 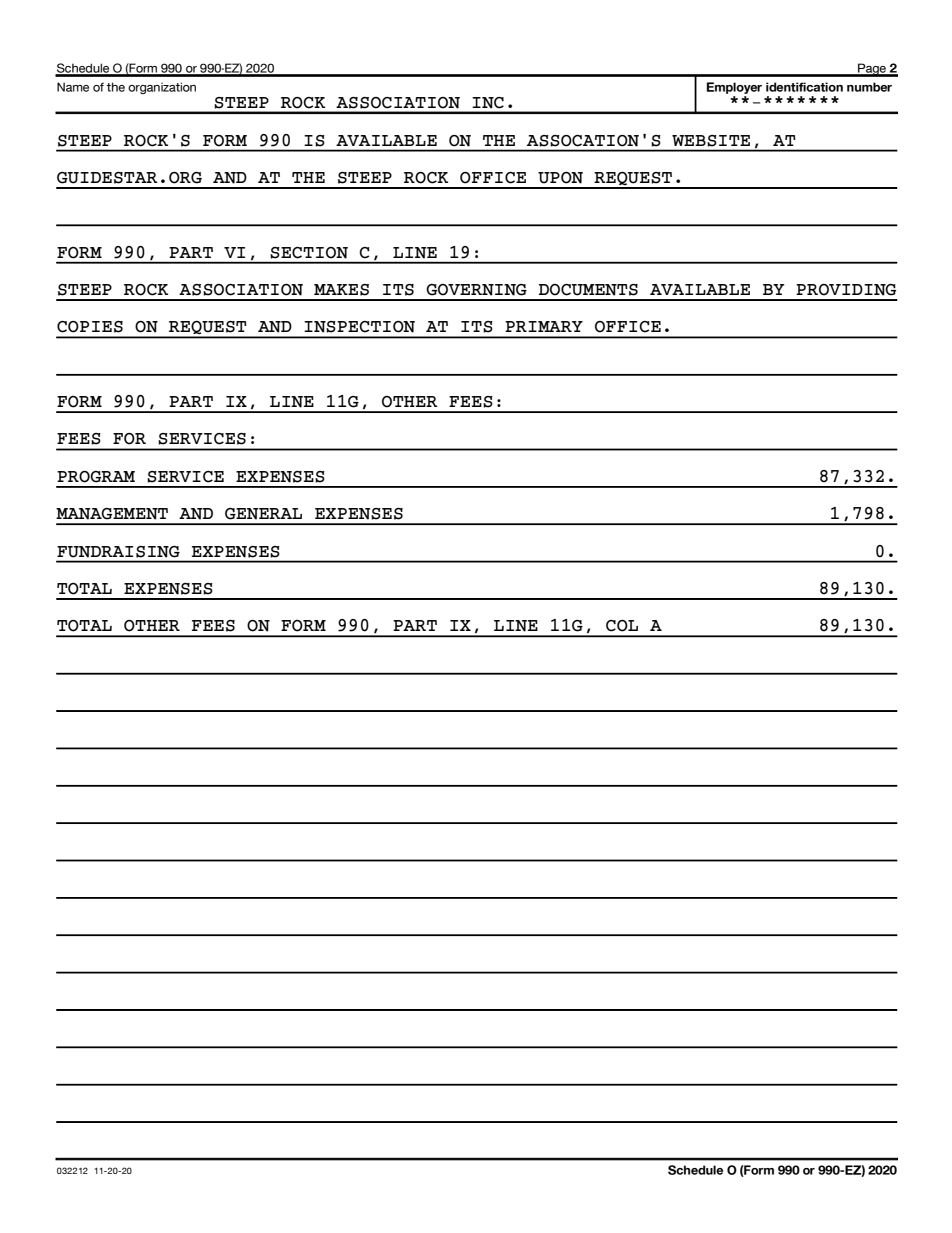 I want to click on DOCUMENTS, so click(x=588, y=290).
